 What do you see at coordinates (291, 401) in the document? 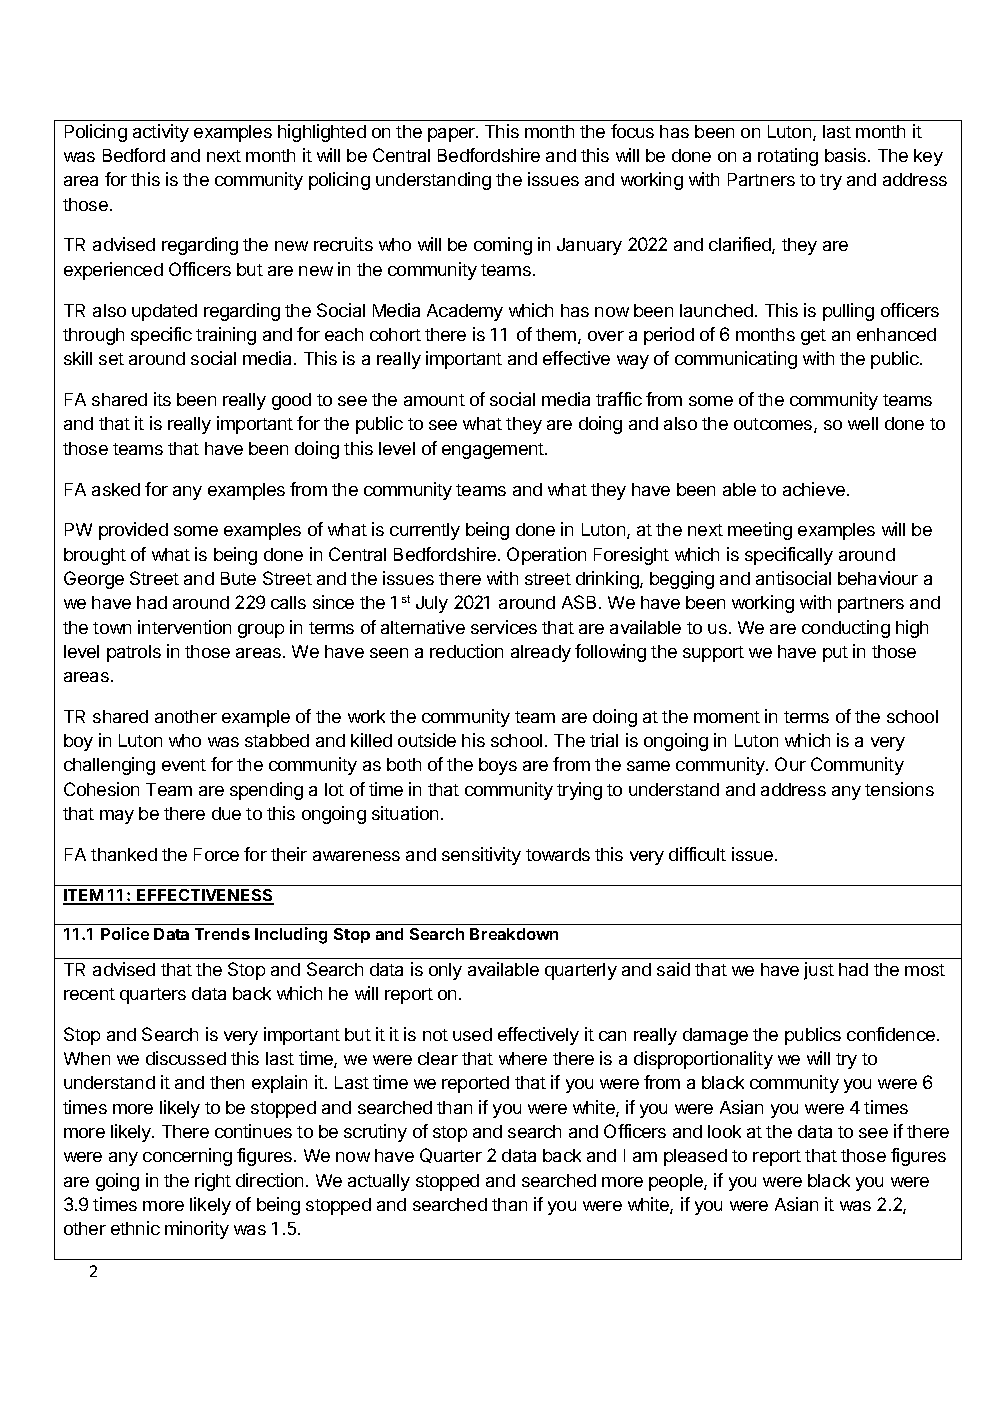
I see `good` at bounding box center [291, 401].
